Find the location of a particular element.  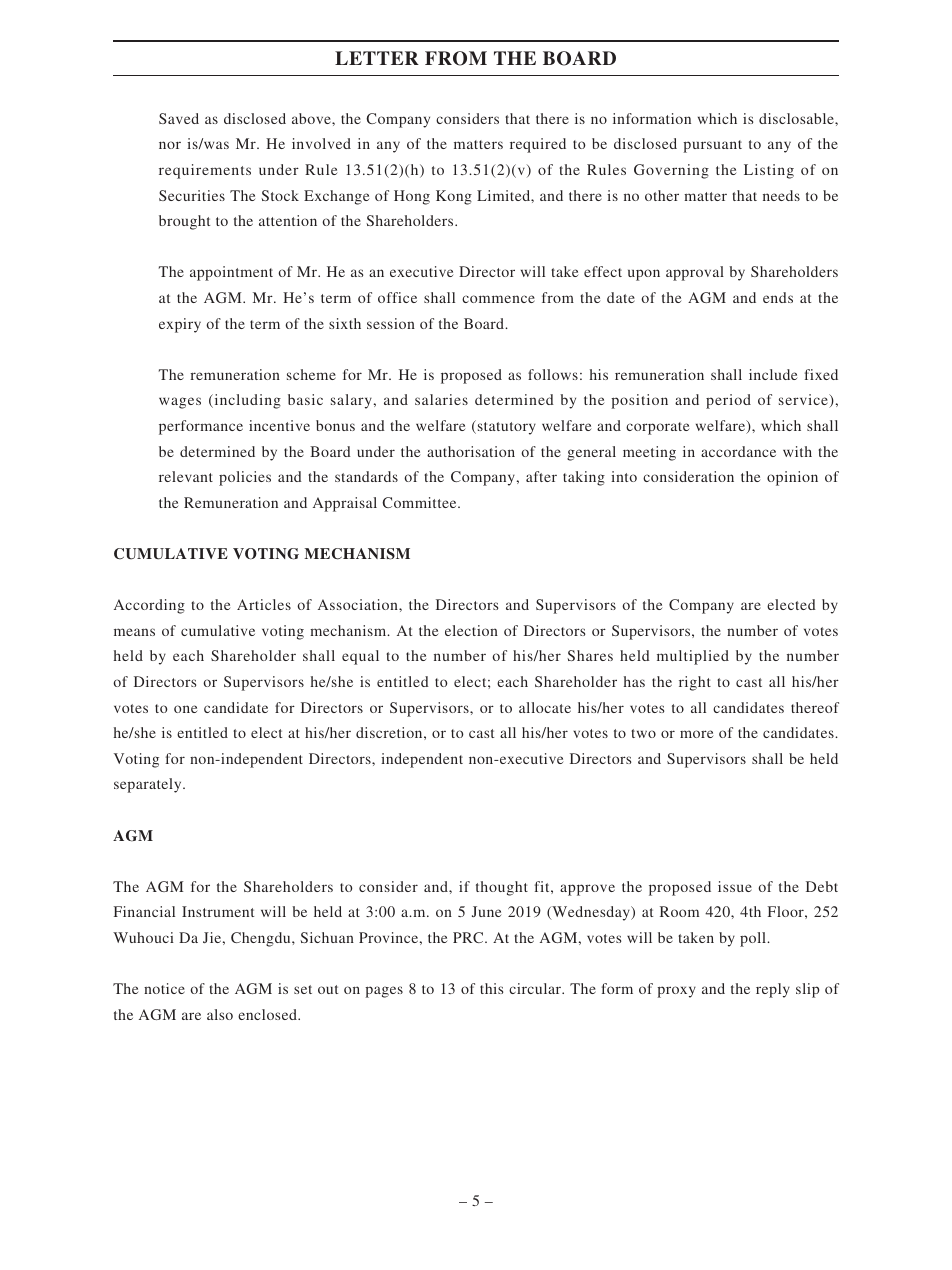

salaries is located at coordinates (441, 399).
